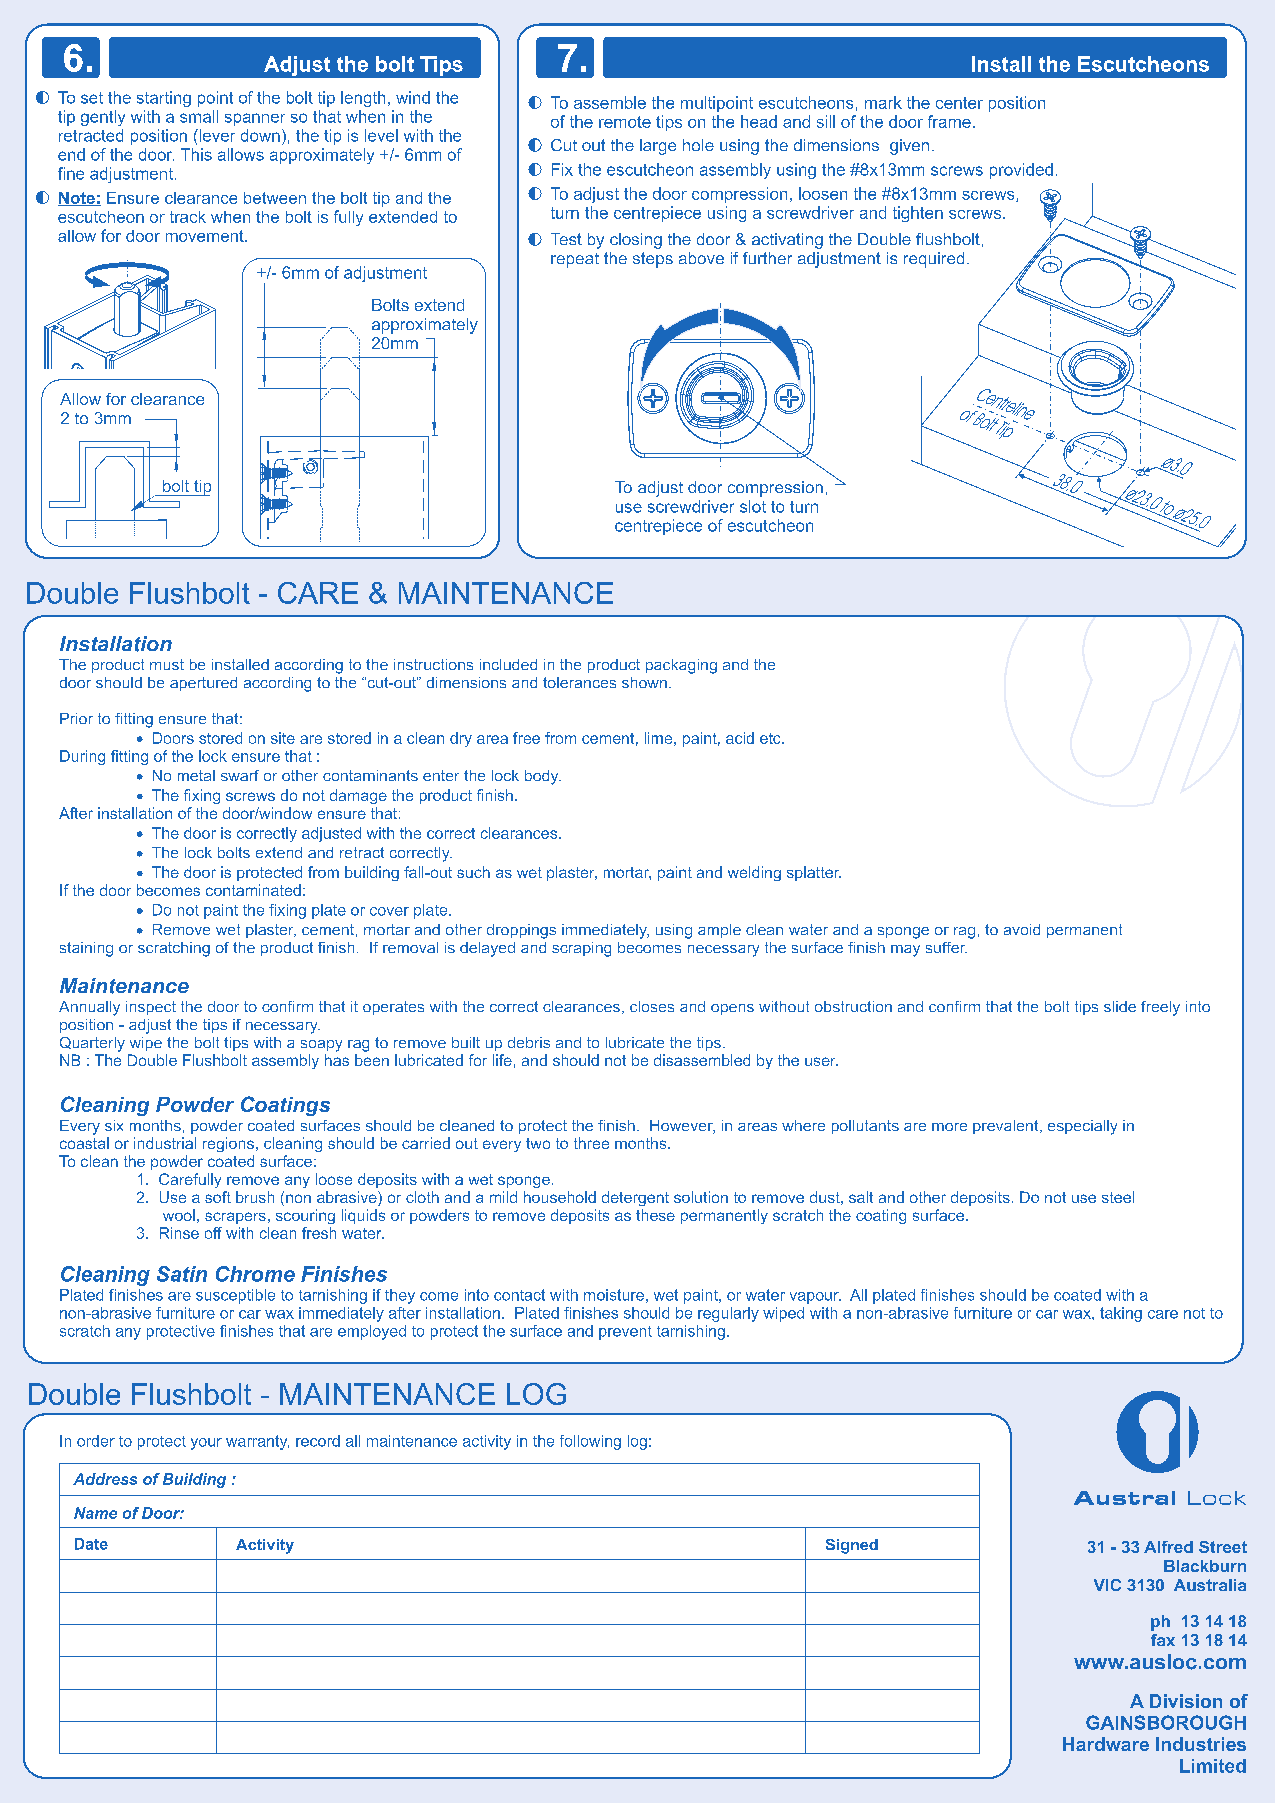 The height and width of the screenshot is (1803, 1275). I want to click on Hardware, so click(1106, 1744).
